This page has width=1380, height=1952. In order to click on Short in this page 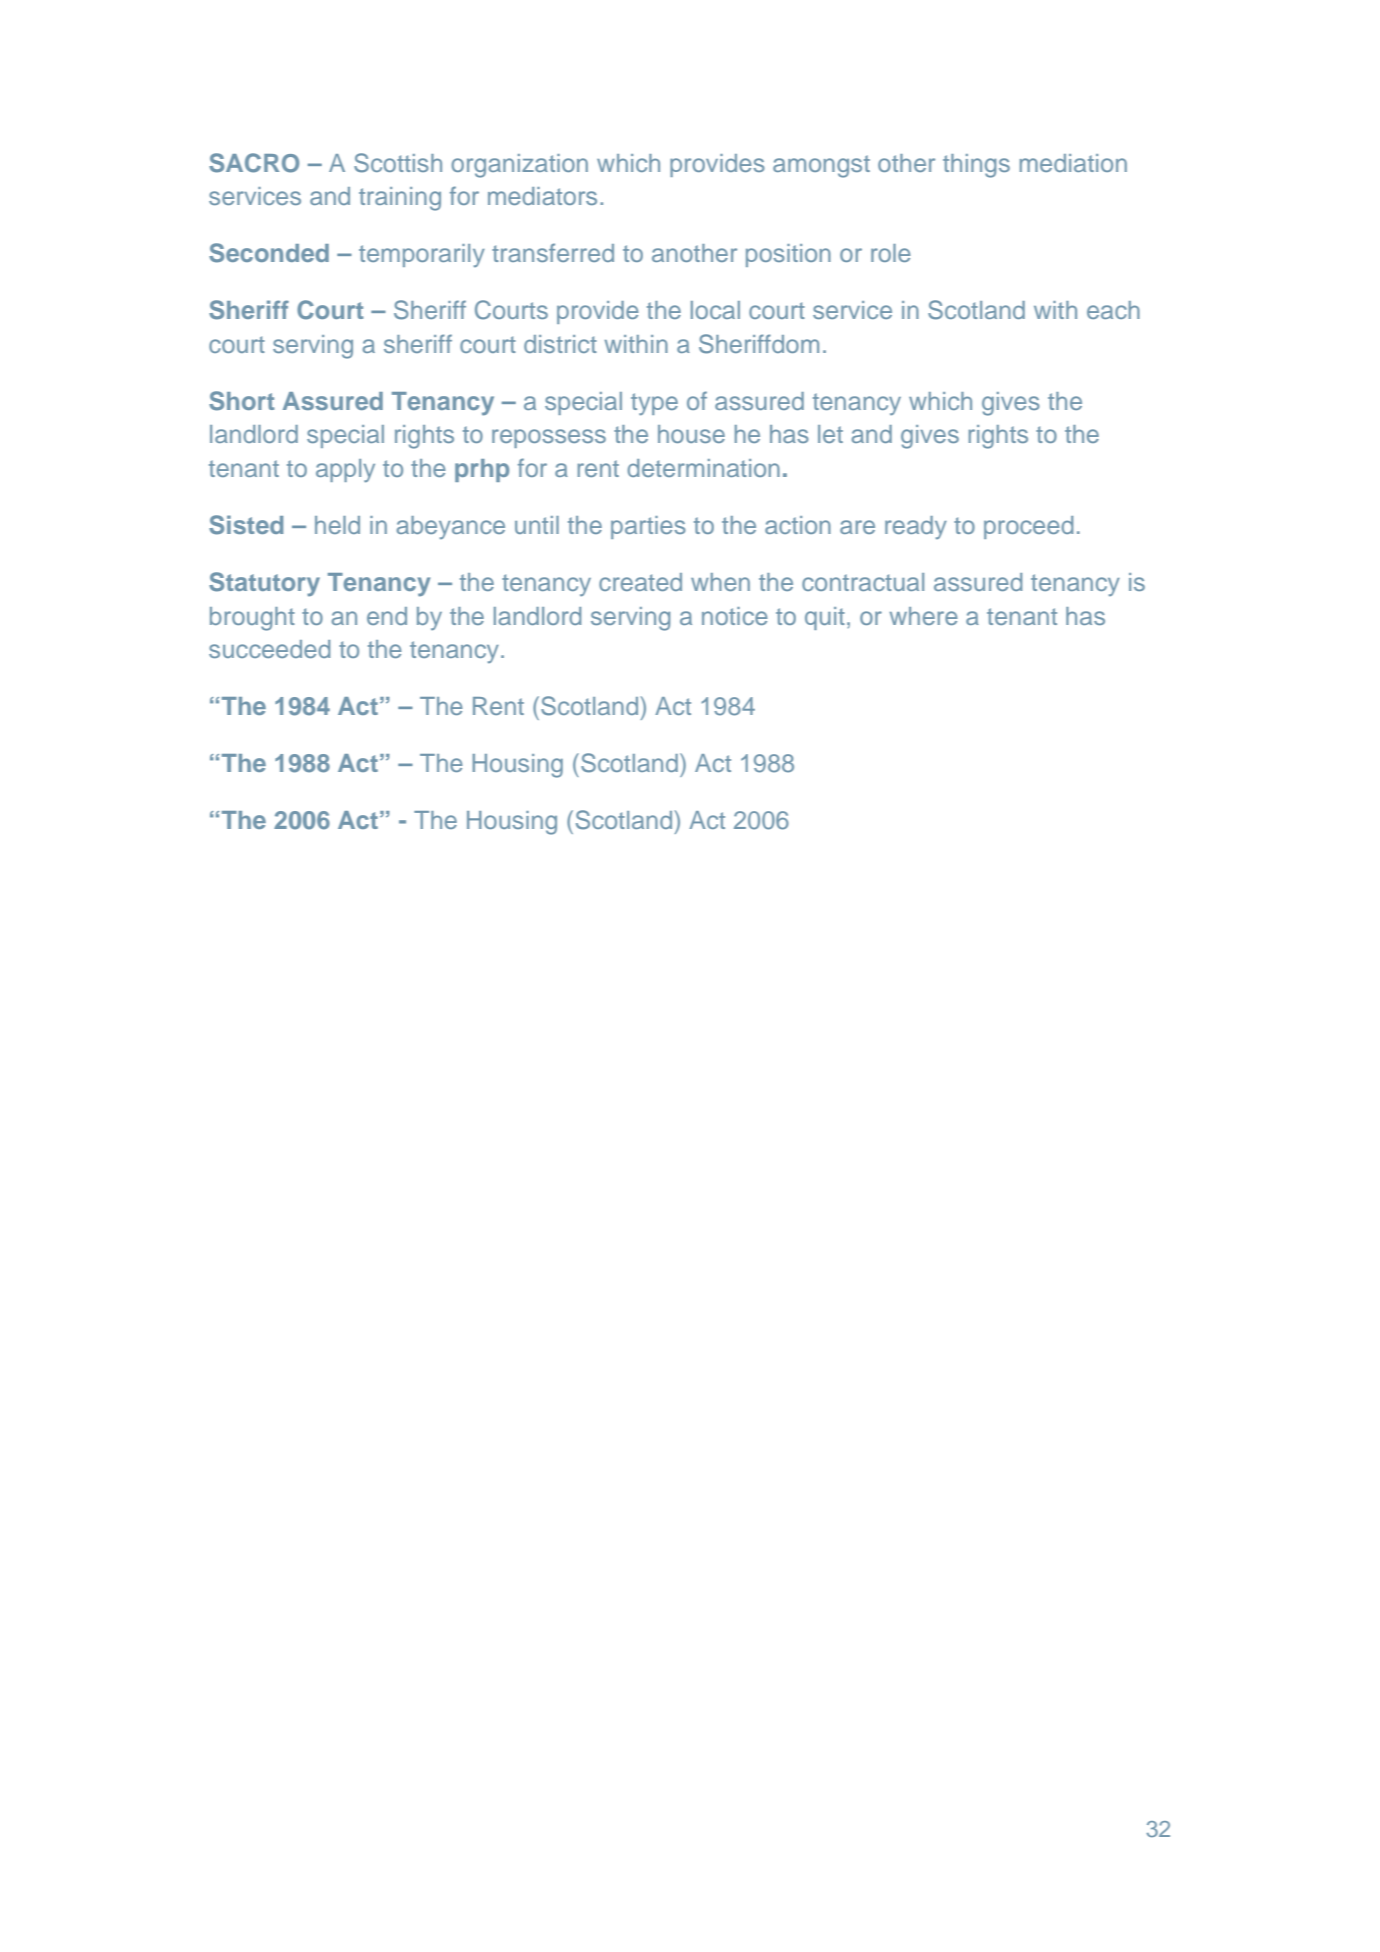, I will do `click(242, 401)`.
